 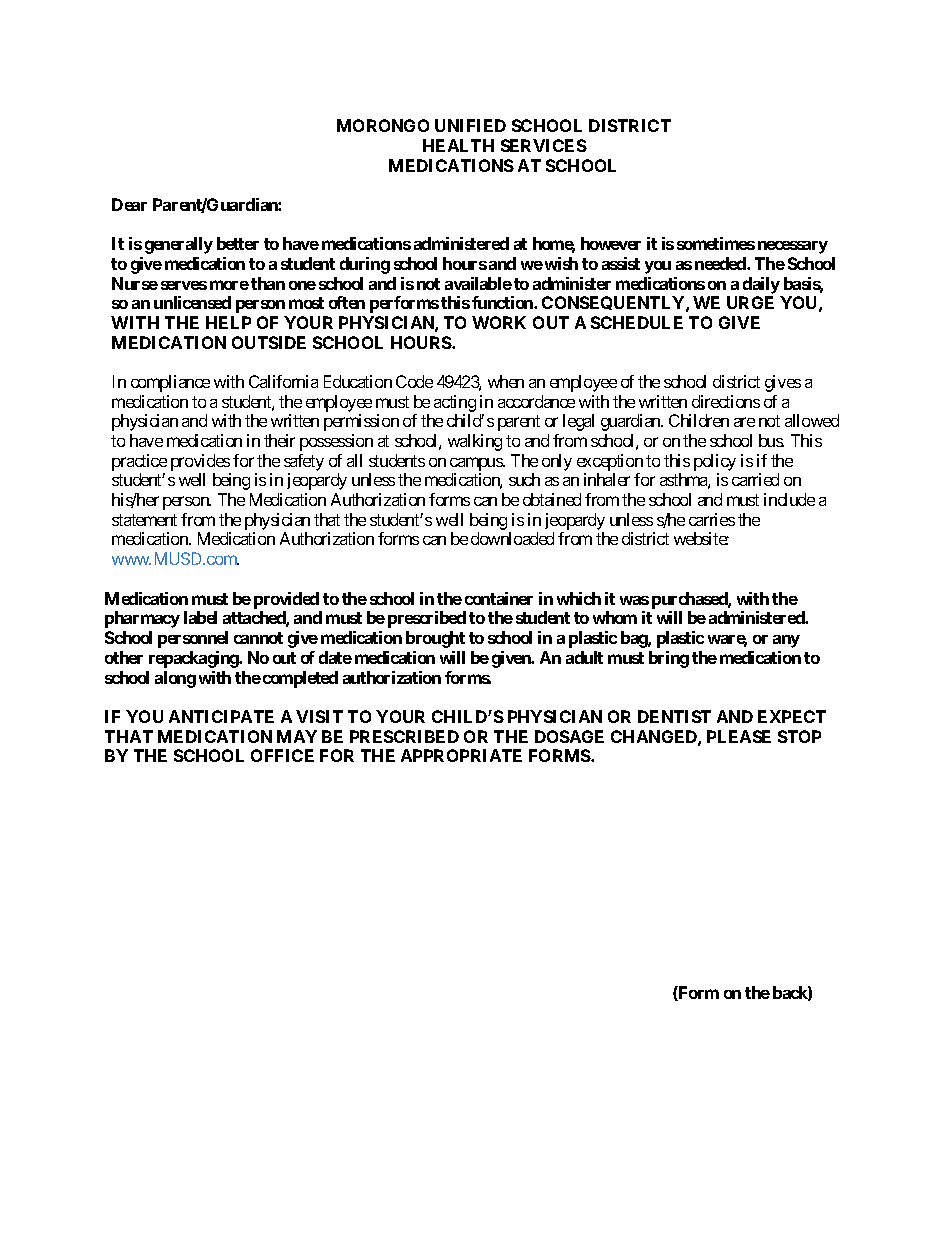 What do you see at coordinates (475, 442) in the image?
I see `walking` at bounding box center [475, 442].
